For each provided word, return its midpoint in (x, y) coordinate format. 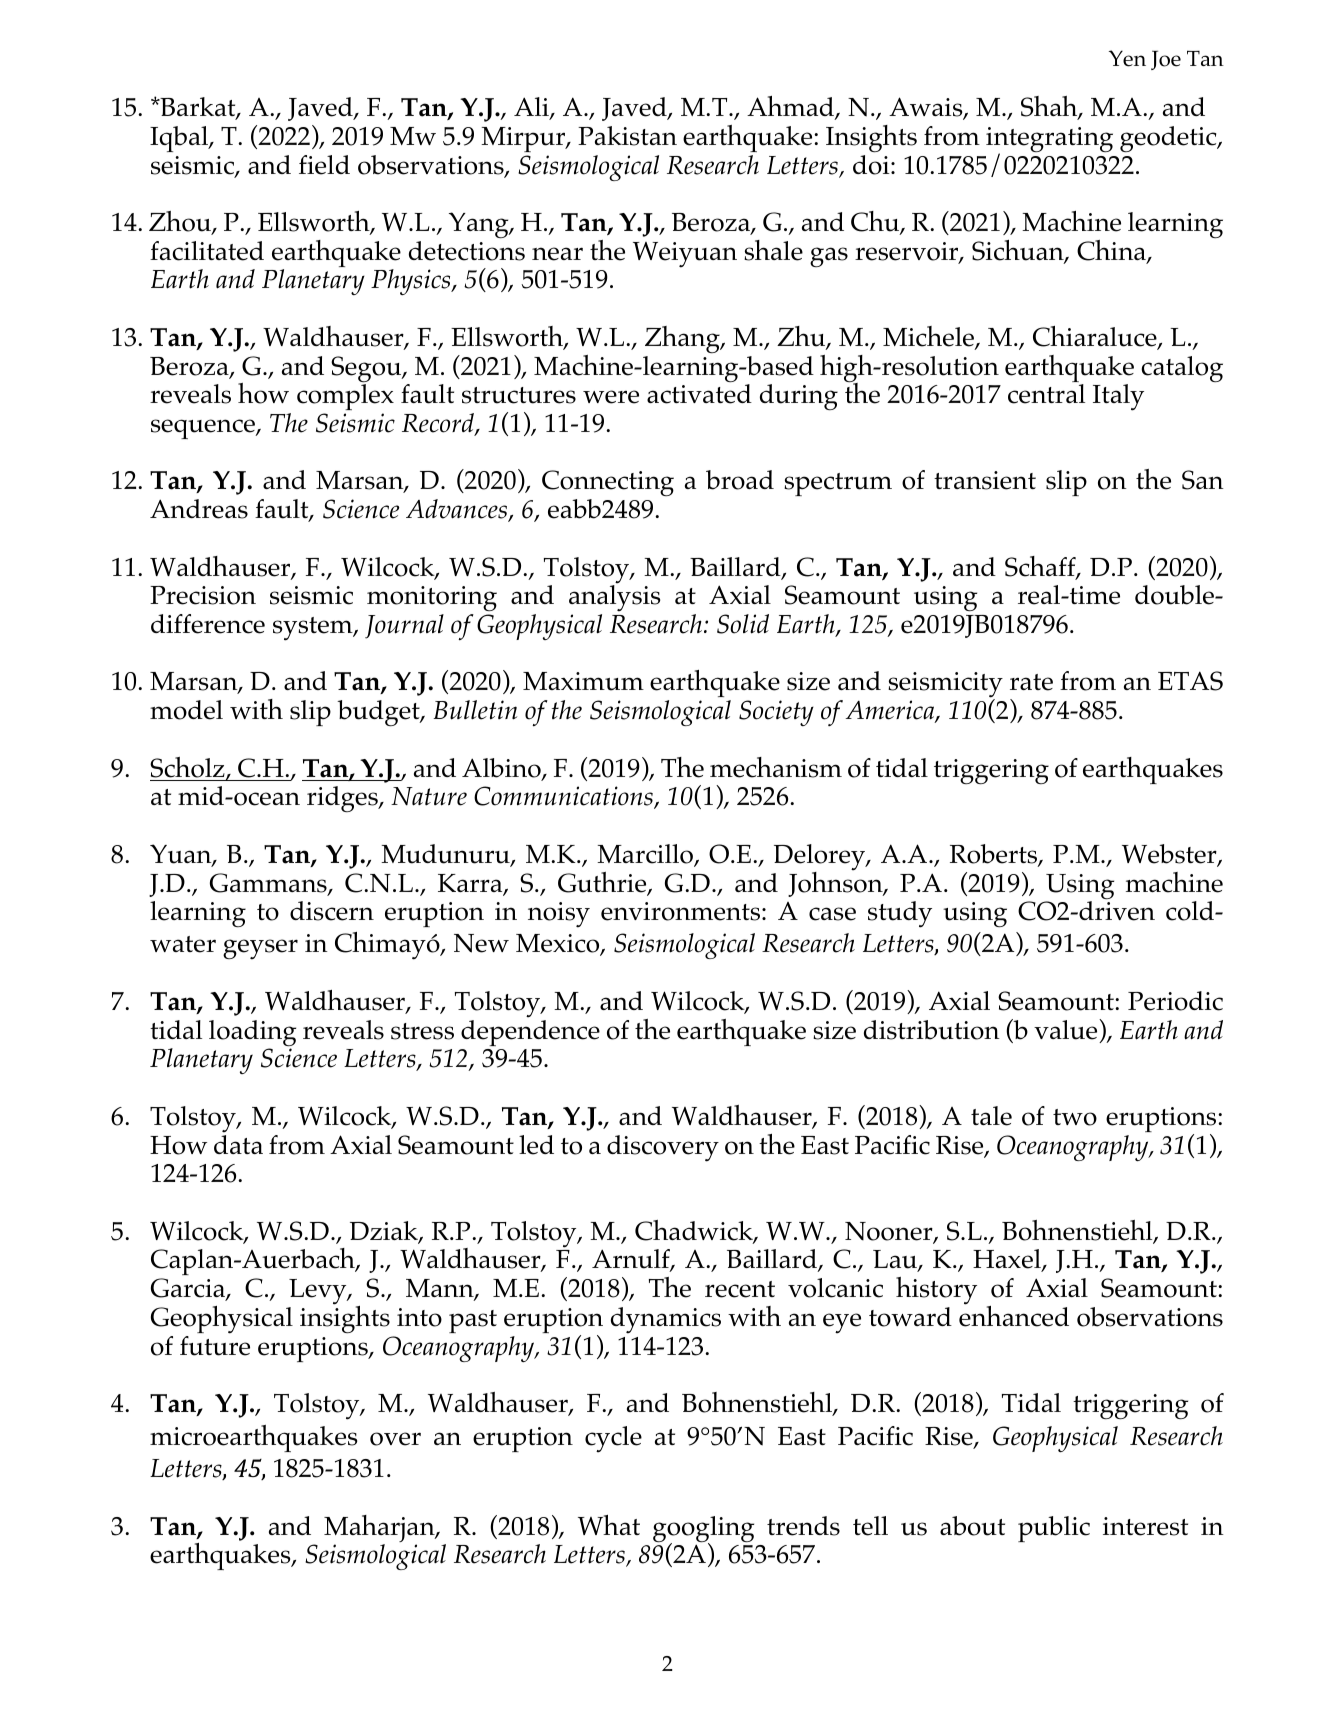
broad (740, 480)
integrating (1049, 141)
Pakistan (627, 136)
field (324, 165)
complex (345, 396)
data (238, 1144)
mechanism (776, 767)
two (1075, 1117)
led (536, 1145)
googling (703, 1530)
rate (1031, 682)
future (215, 1346)
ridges (343, 799)
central (1046, 394)
